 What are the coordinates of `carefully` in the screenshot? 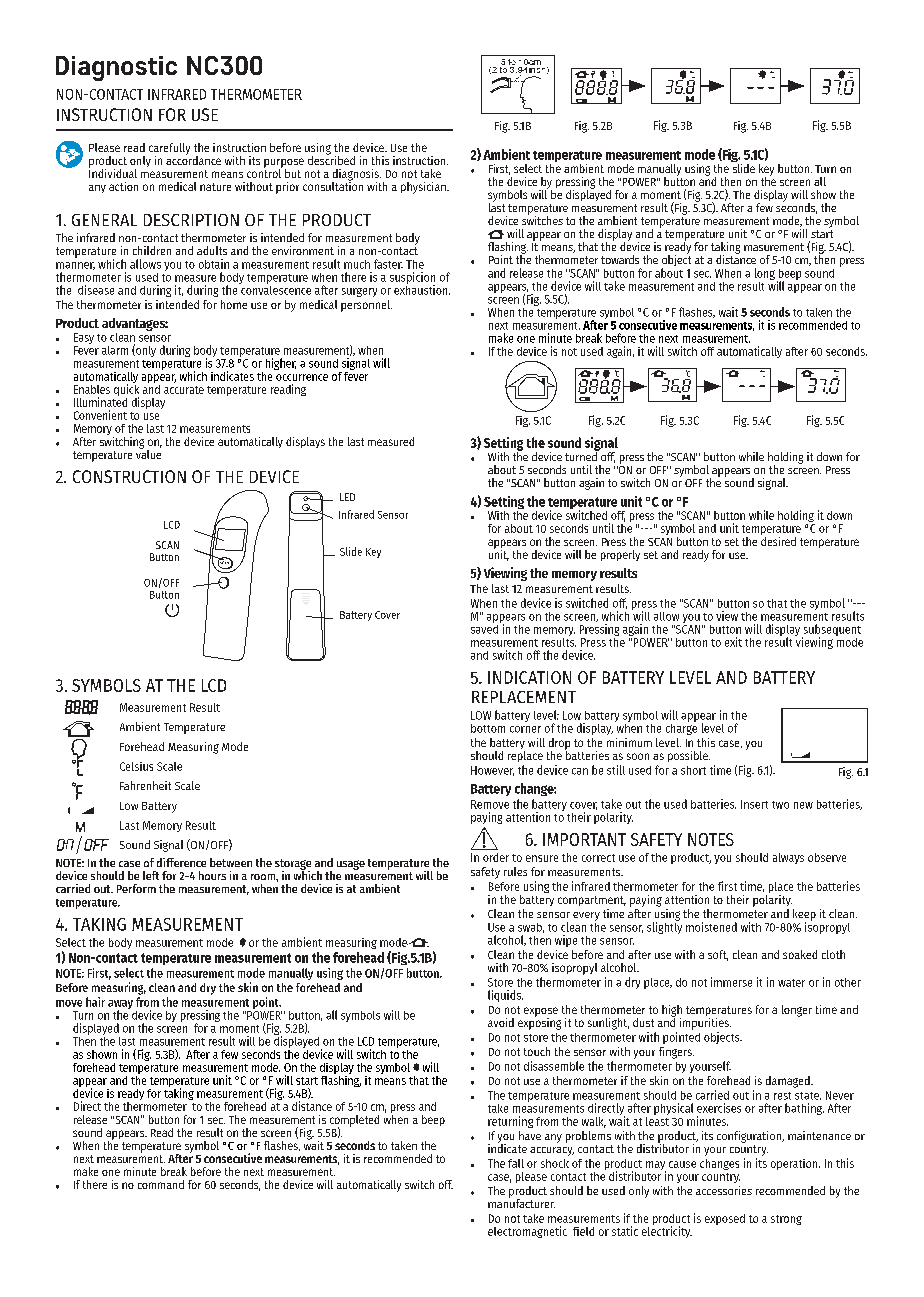 It's located at (169, 150).
